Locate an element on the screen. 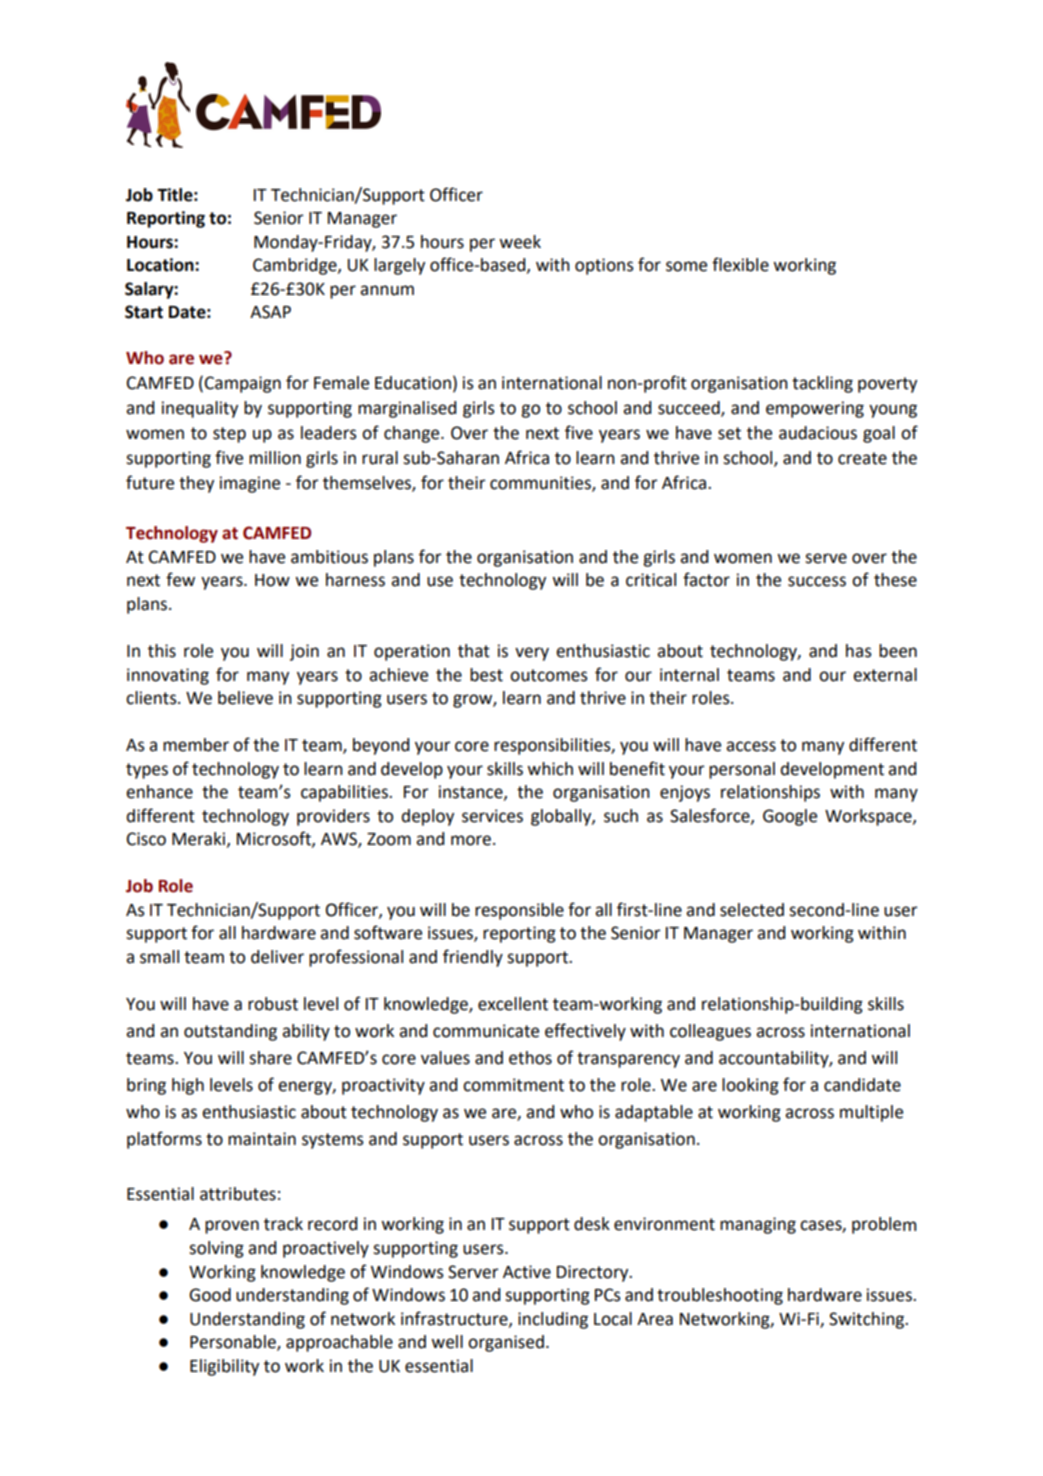 This screenshot has width=1043, height=1476. share is located at coordinates (270, 1058).
